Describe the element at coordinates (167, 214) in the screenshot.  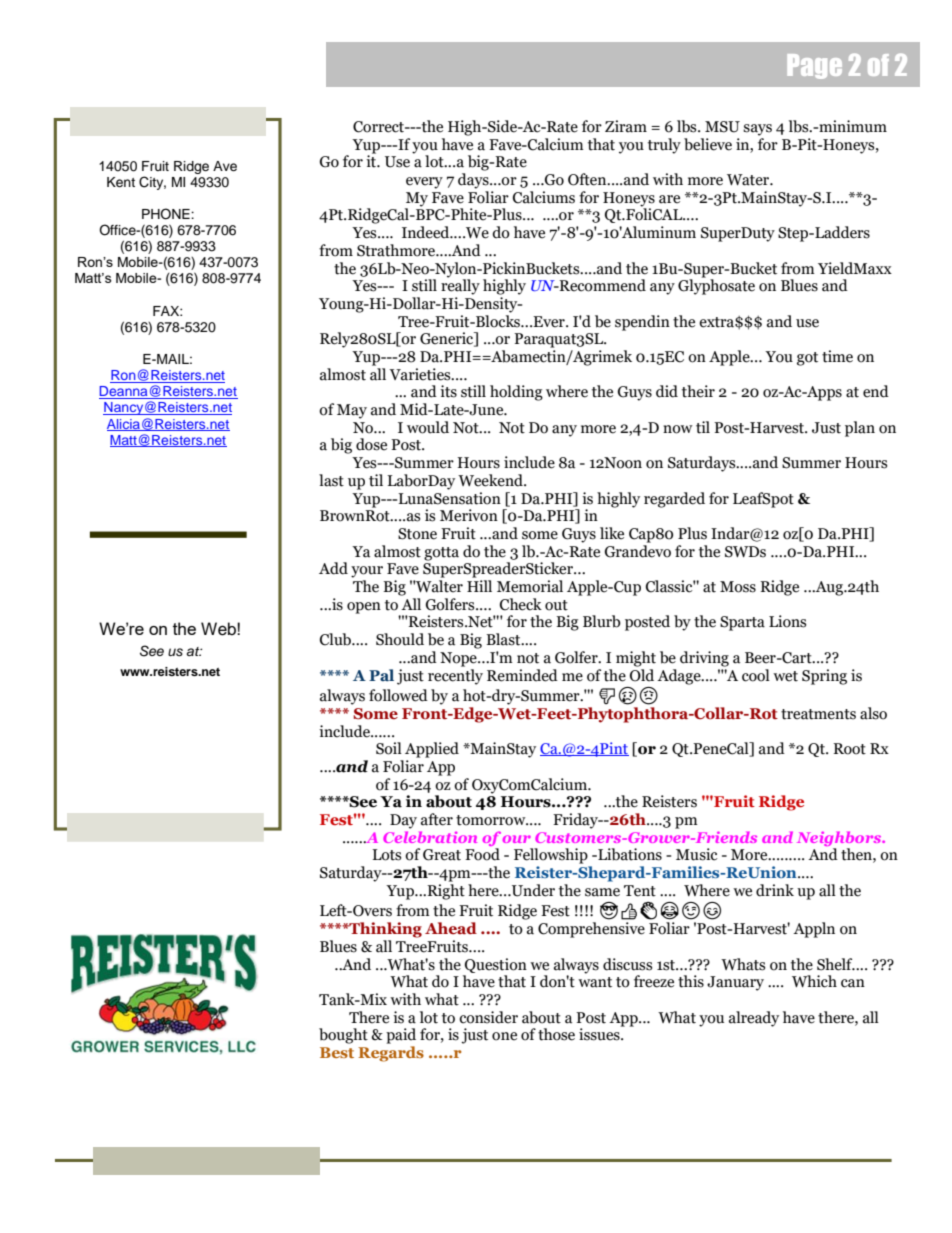
I see `PHONE` at that location.
